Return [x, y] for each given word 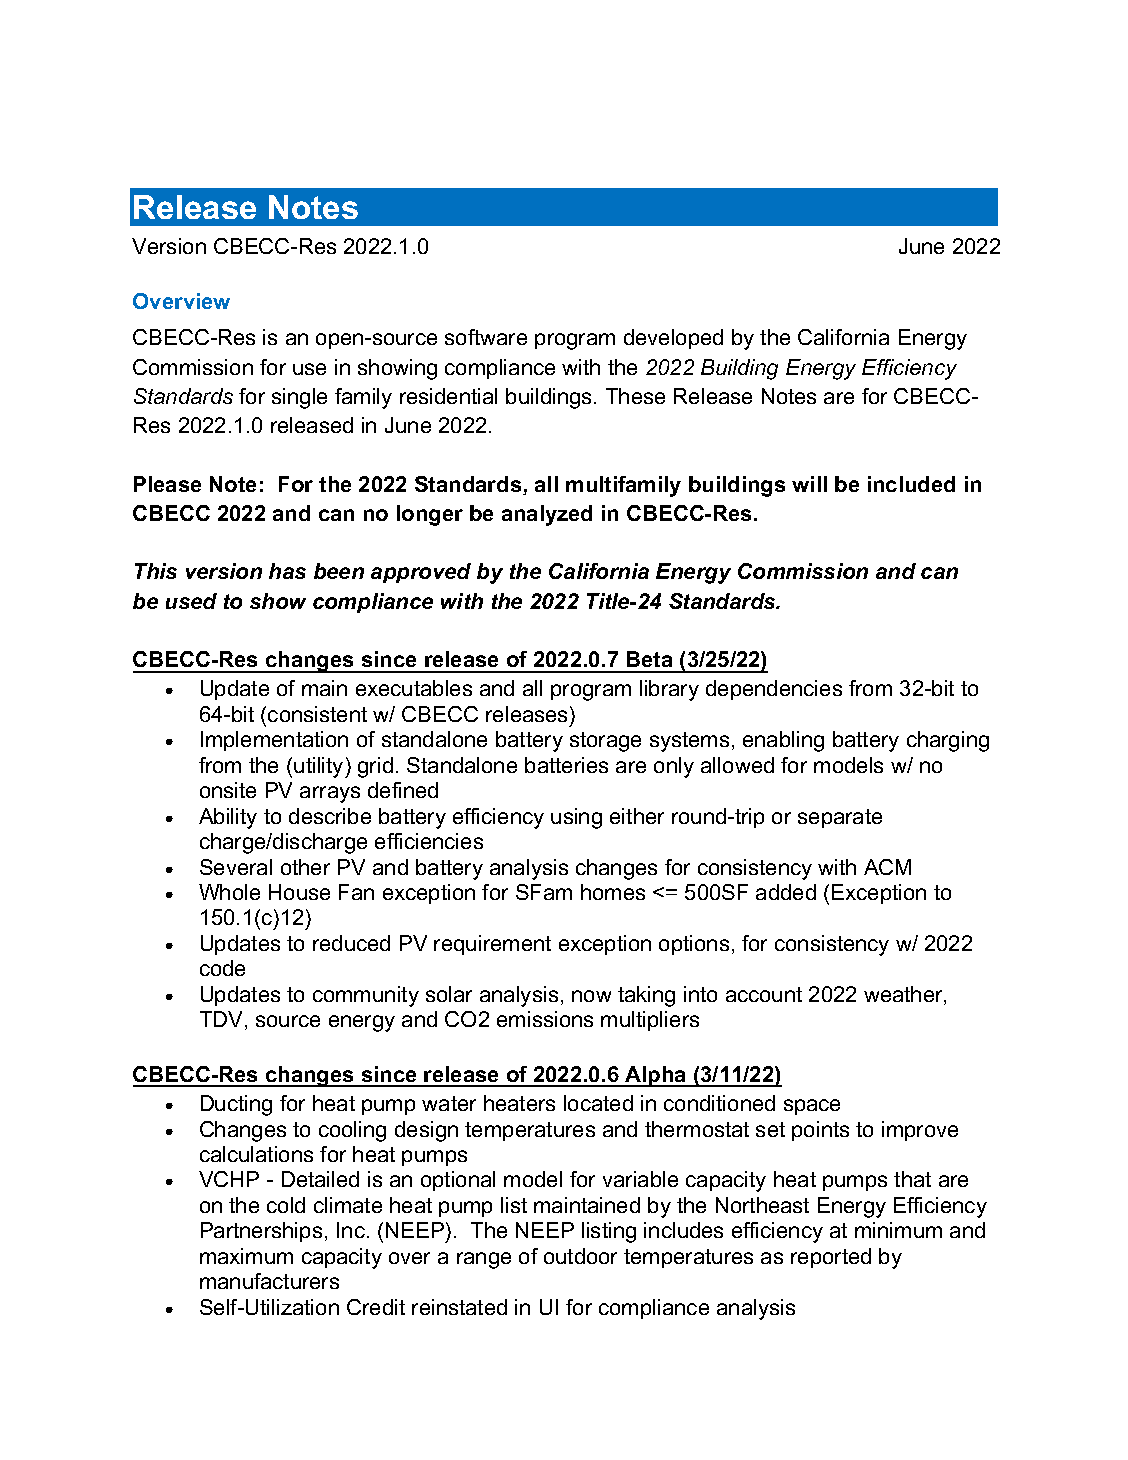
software [486, 337]
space [812, 1107]
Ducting [236, 1105]
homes [613, 892]
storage [605, 742]
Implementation [274, 741]
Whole [229, 892]
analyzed [547, 515]
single [299, 398]
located [598, 1103]
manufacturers [269, 1281]
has [287, 571]
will [809, 484]
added [786, 892]
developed [673, 339]
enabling [783, 741]
